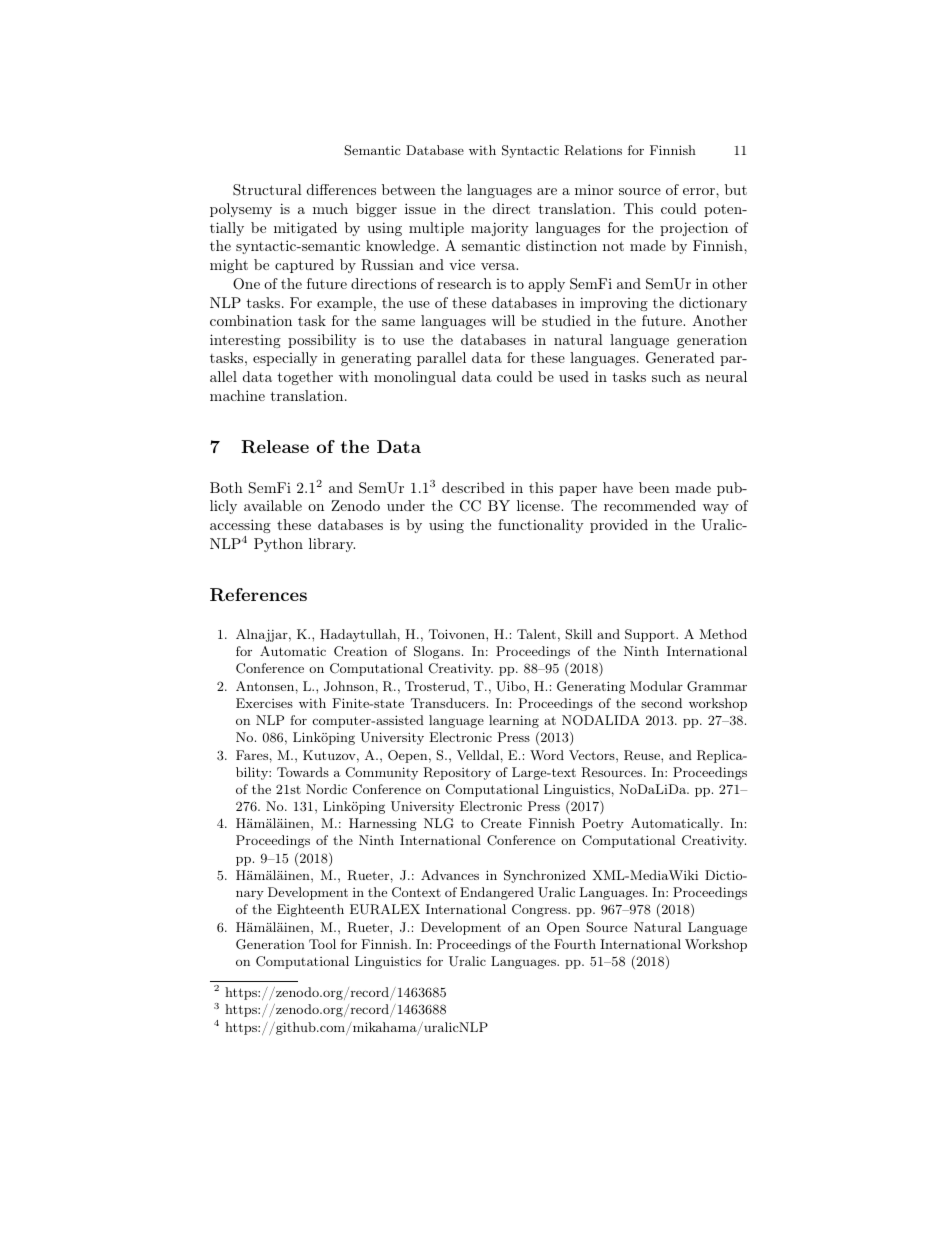 The image size is (952, 1233). I want to click on Eighteenth, so click(310, 910).
